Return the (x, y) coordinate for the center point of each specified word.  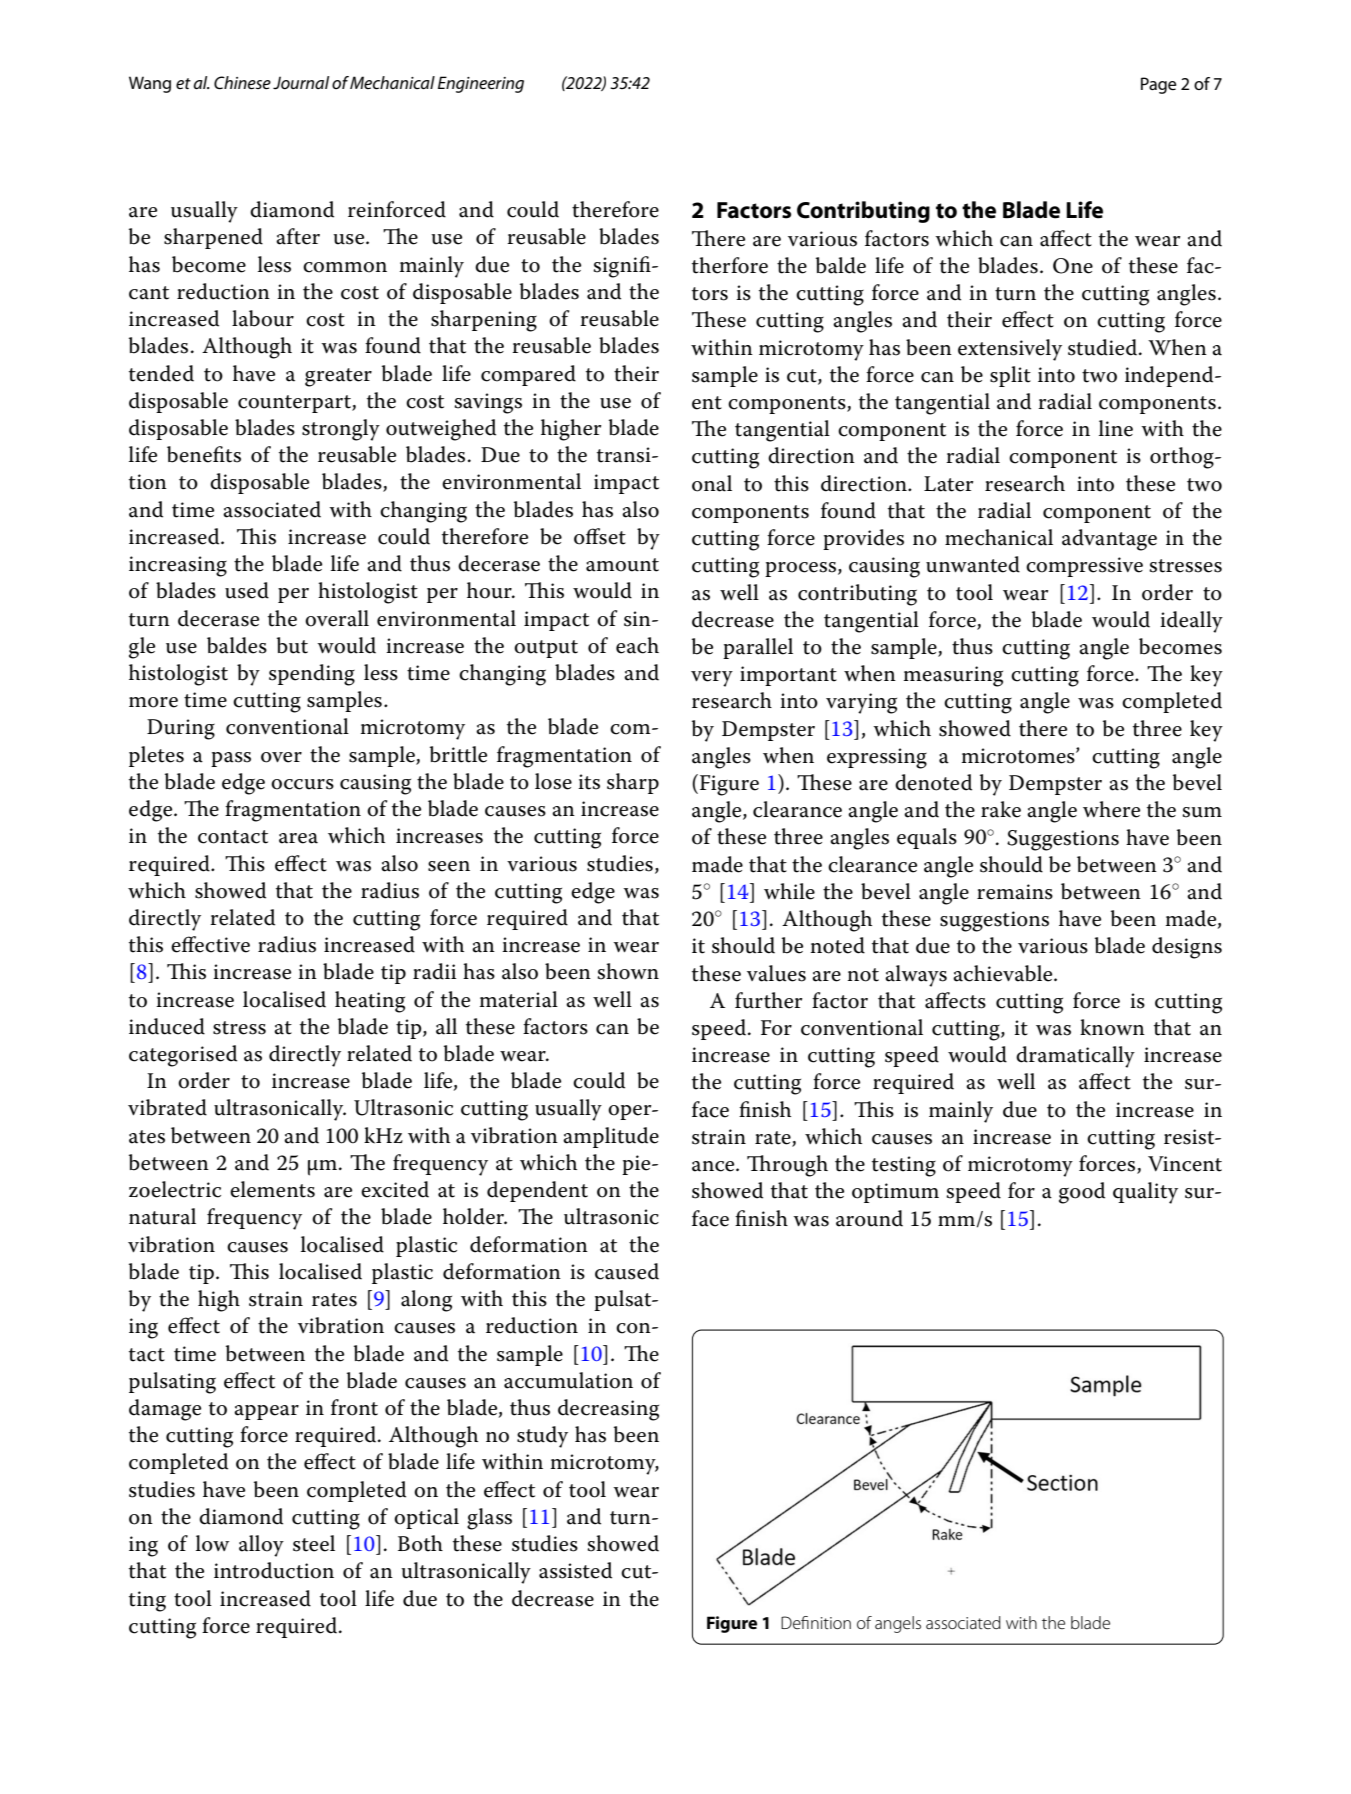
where (1111, 809)
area (298, 838)
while (789, 891)
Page (1158, 85)
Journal (301, 83)
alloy (261, 1546)
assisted (575, 1570)
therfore (730, 265)
